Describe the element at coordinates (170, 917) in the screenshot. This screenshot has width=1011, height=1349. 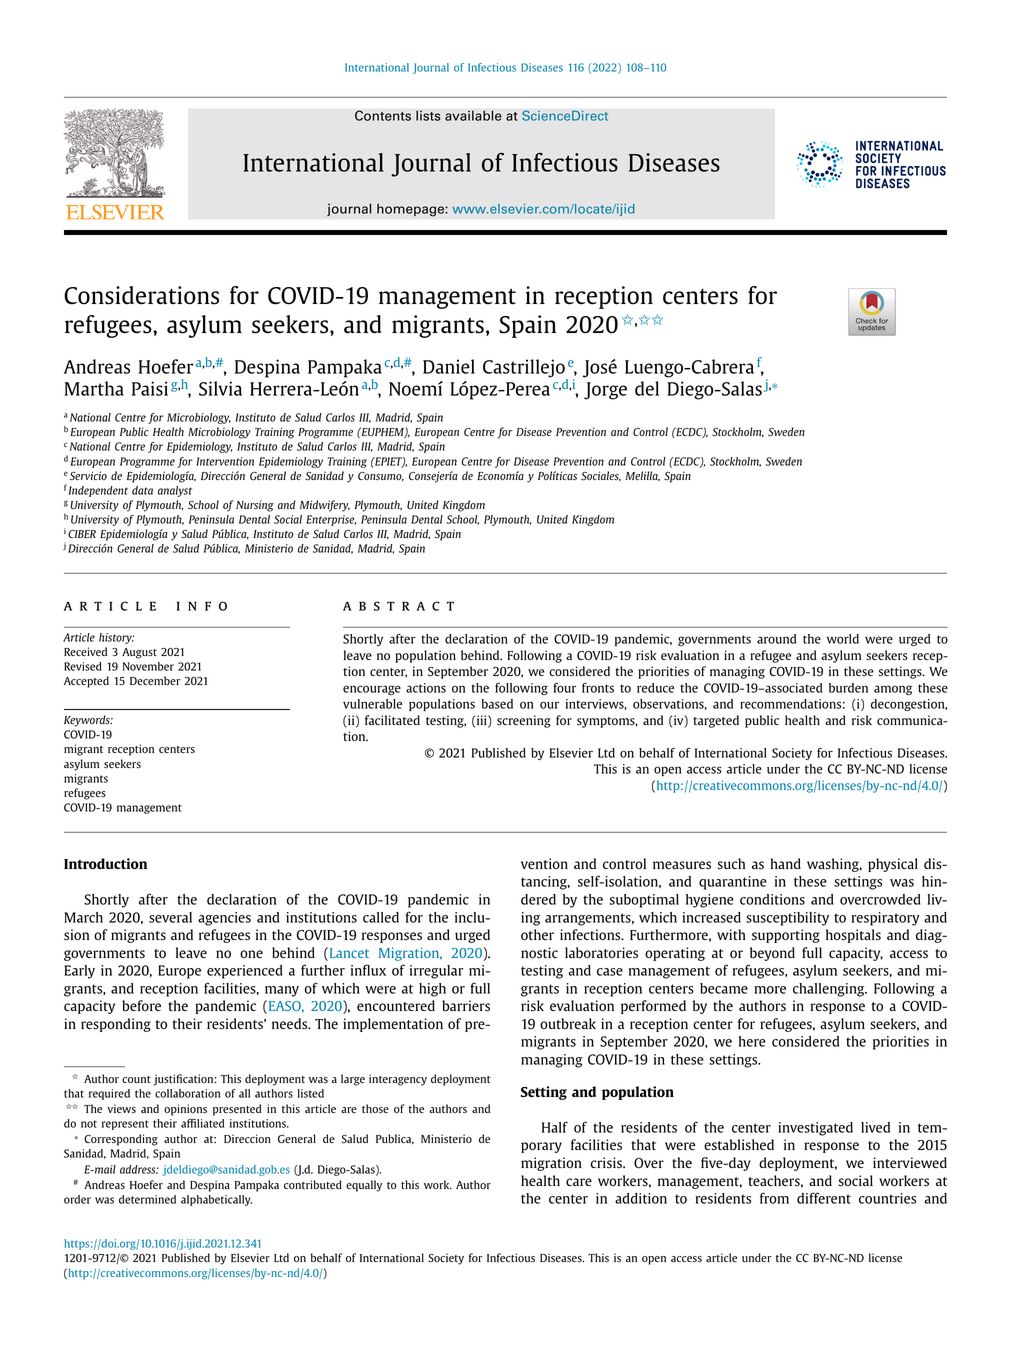
I see `several` at that location.
